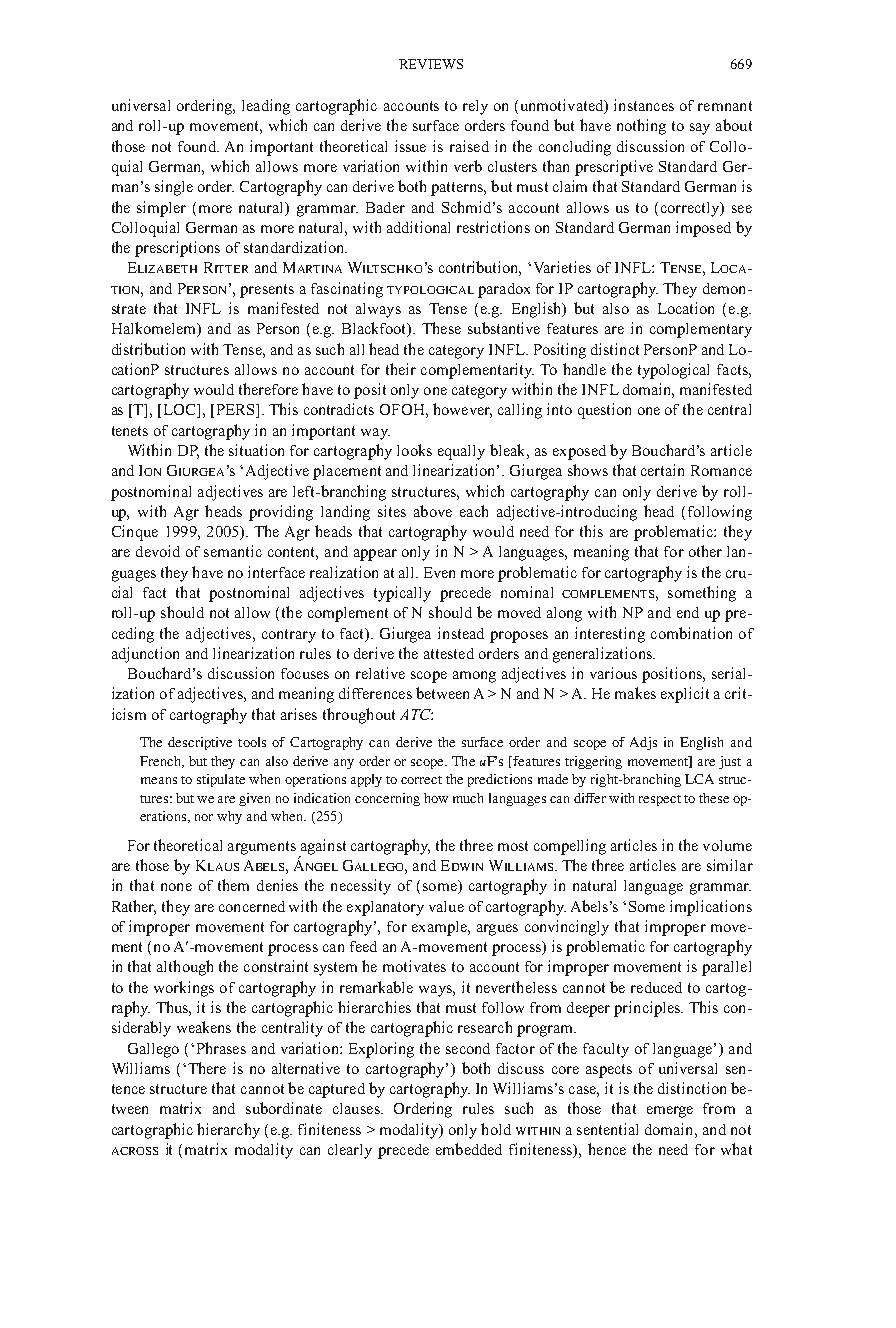  I want to click on tenets, so click(130, 431).
